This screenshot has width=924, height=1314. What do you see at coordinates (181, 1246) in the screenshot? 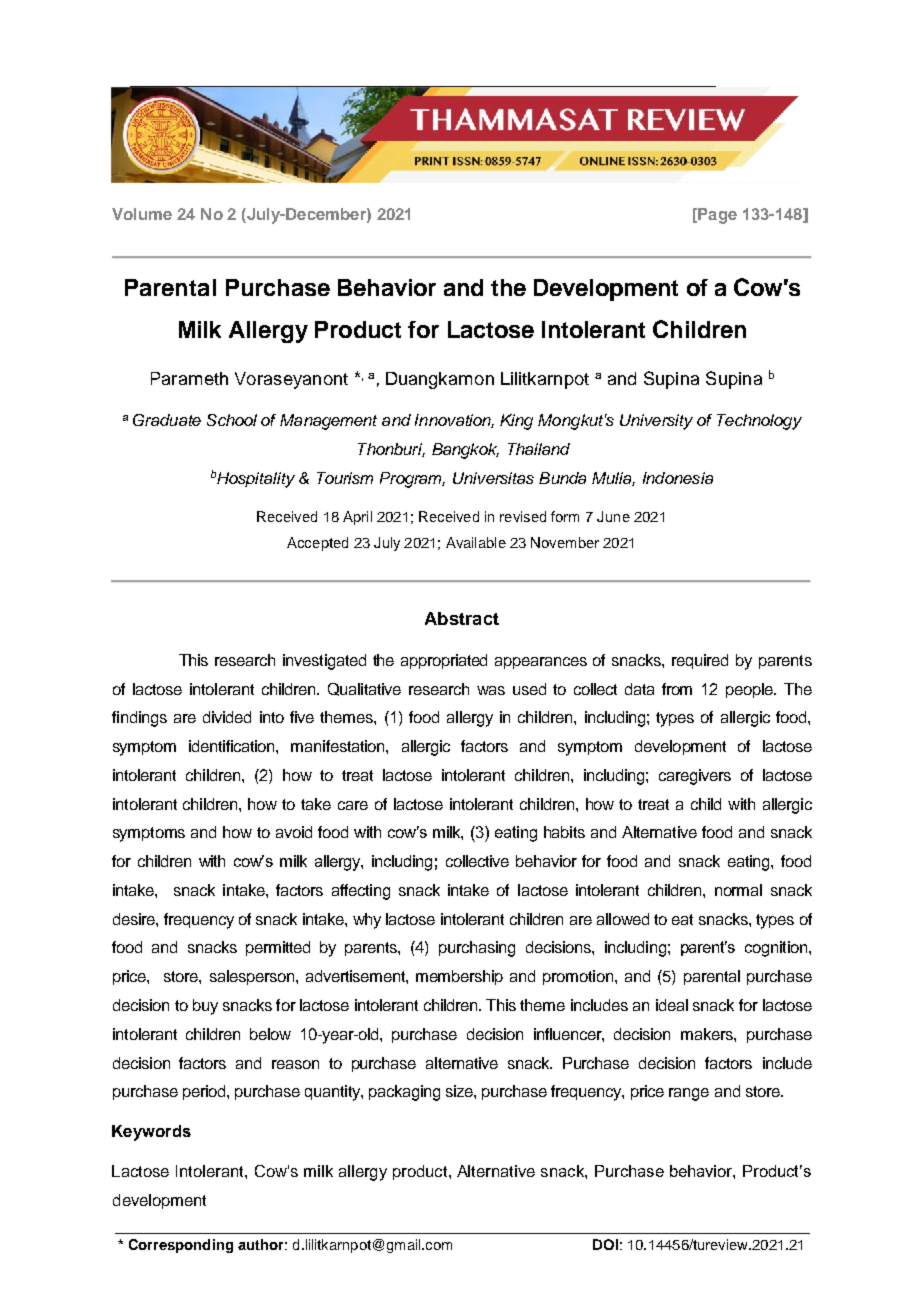
I see `Corresponding` at bounding box center [181, 1246].
